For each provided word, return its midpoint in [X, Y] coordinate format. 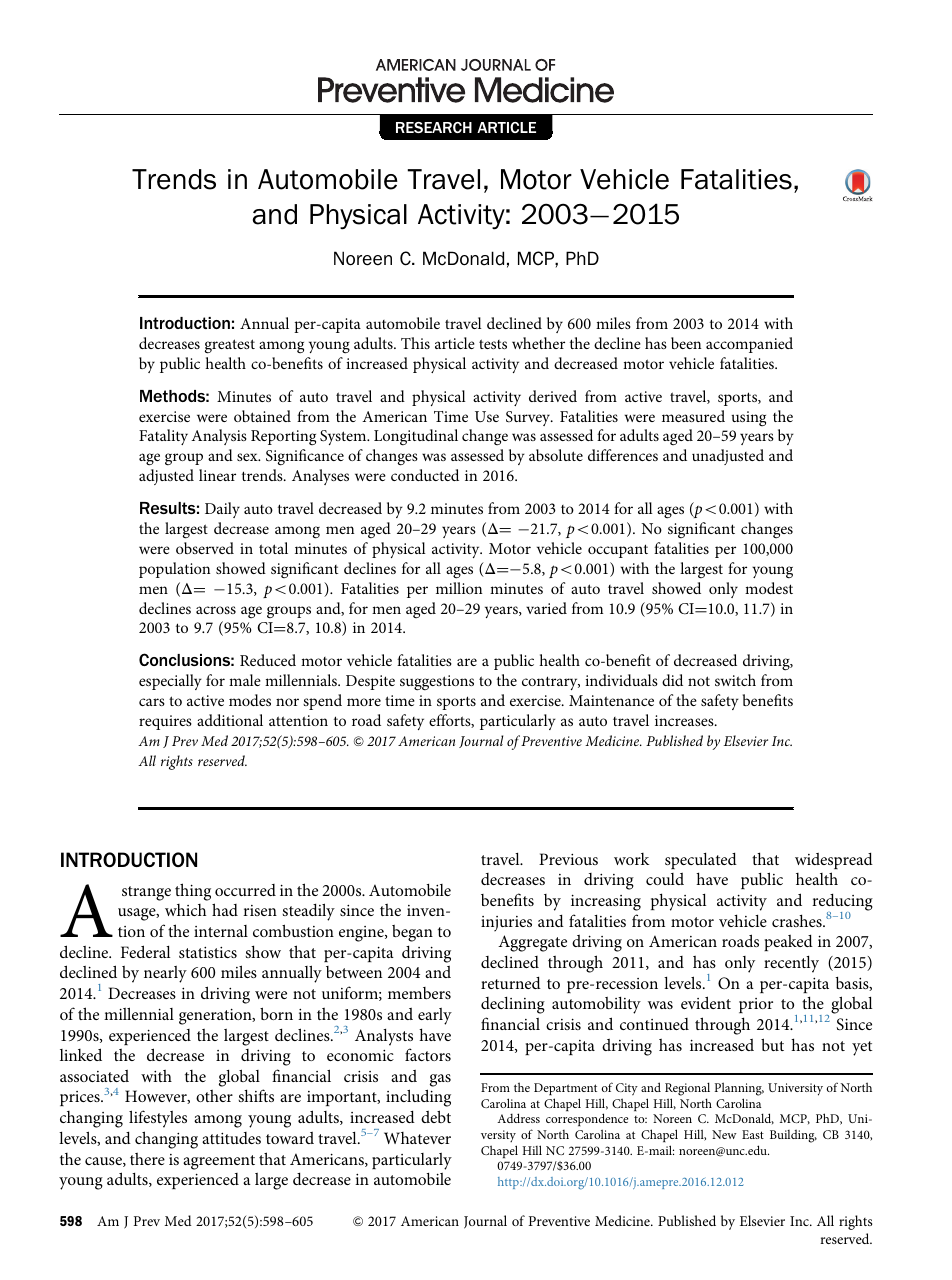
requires [165, 722]
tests [493, 344]
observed [205, 548]
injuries [506, 923]
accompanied [749, 345]
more [364, 702]
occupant [618, 551]
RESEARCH [434, 127]
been [686, 343]
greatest [230, 346]
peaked [788, 942]
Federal [145, 951]
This [415, 343]
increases [685, 720]
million [459, 588]
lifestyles [158, 1119]
